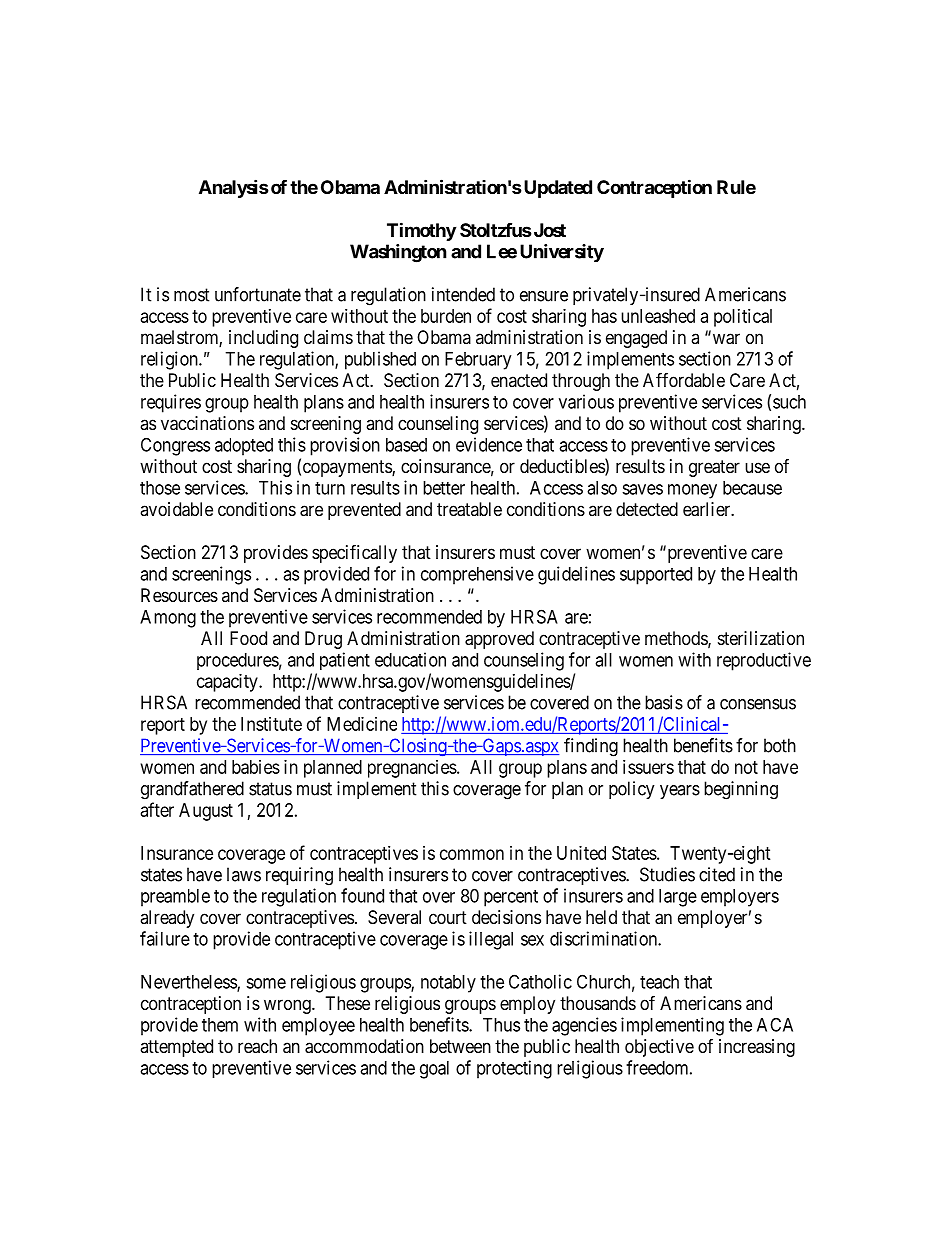 This document has width=952, height=1233. I want to click on evidence, so click(489, 444).
